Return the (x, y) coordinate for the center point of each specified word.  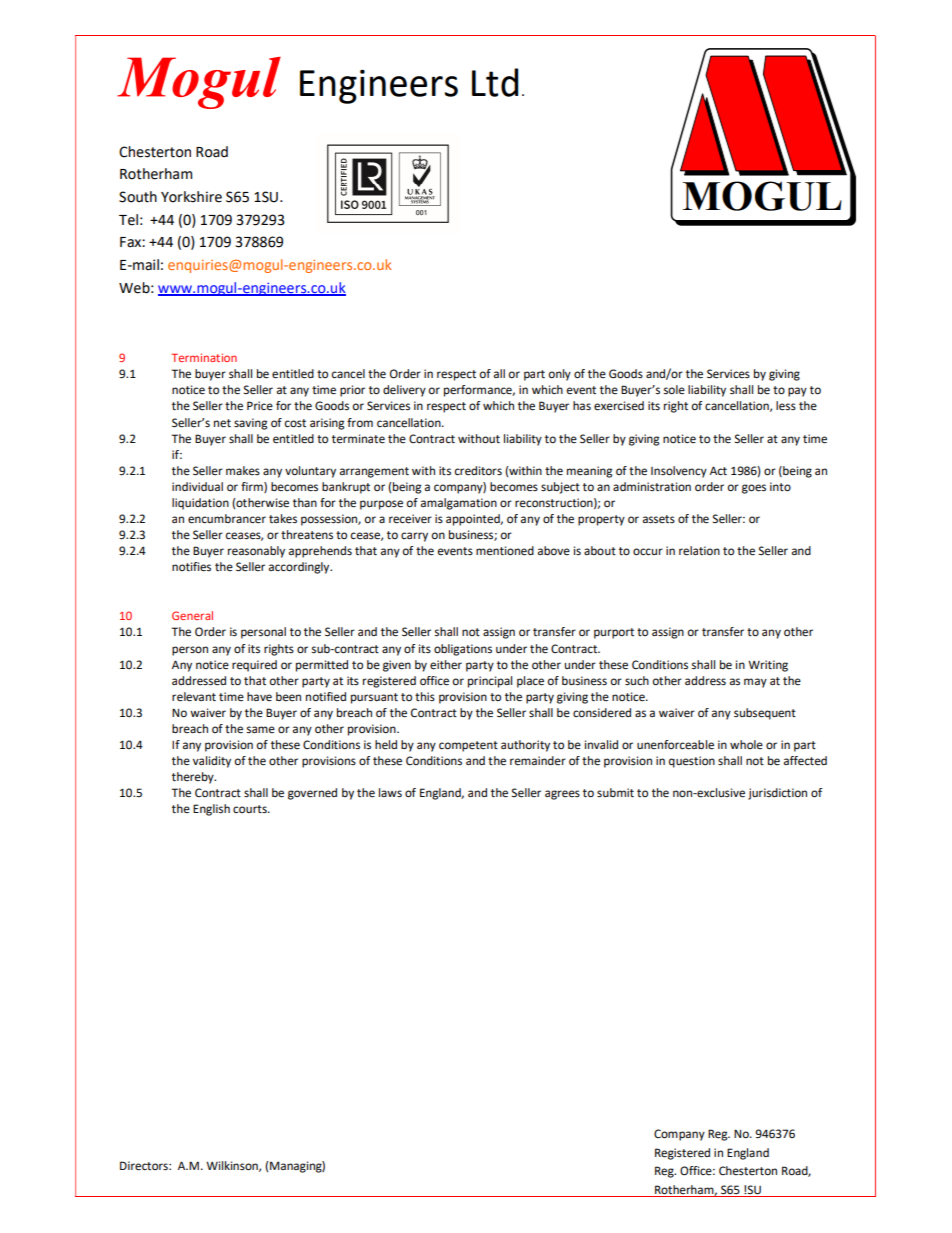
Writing (768, 666)
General (192, 615)
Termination (204, 357)
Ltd (495, 82)
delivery (404, 391)
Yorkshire (191, 197)
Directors (145, 1166)
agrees (562, 795)
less (786, 406)
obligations (463, 650)
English (211, 810)
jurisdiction (777, 794)
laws (390, 793)
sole (674, 390)
